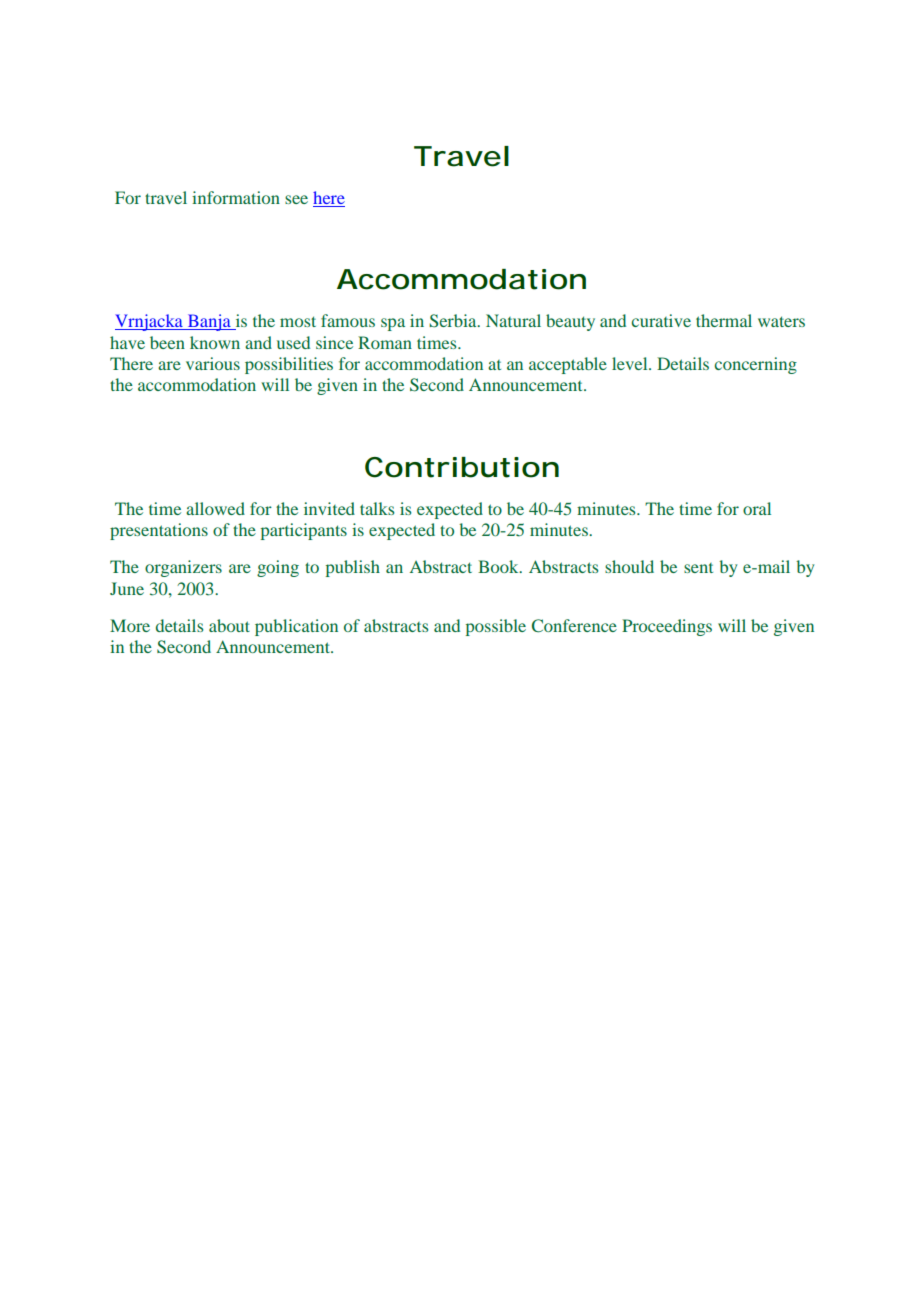 This page has width=924, height=1308. Describe the element at coordinates (385, 342) in the page. I see `Roman` at that location.
